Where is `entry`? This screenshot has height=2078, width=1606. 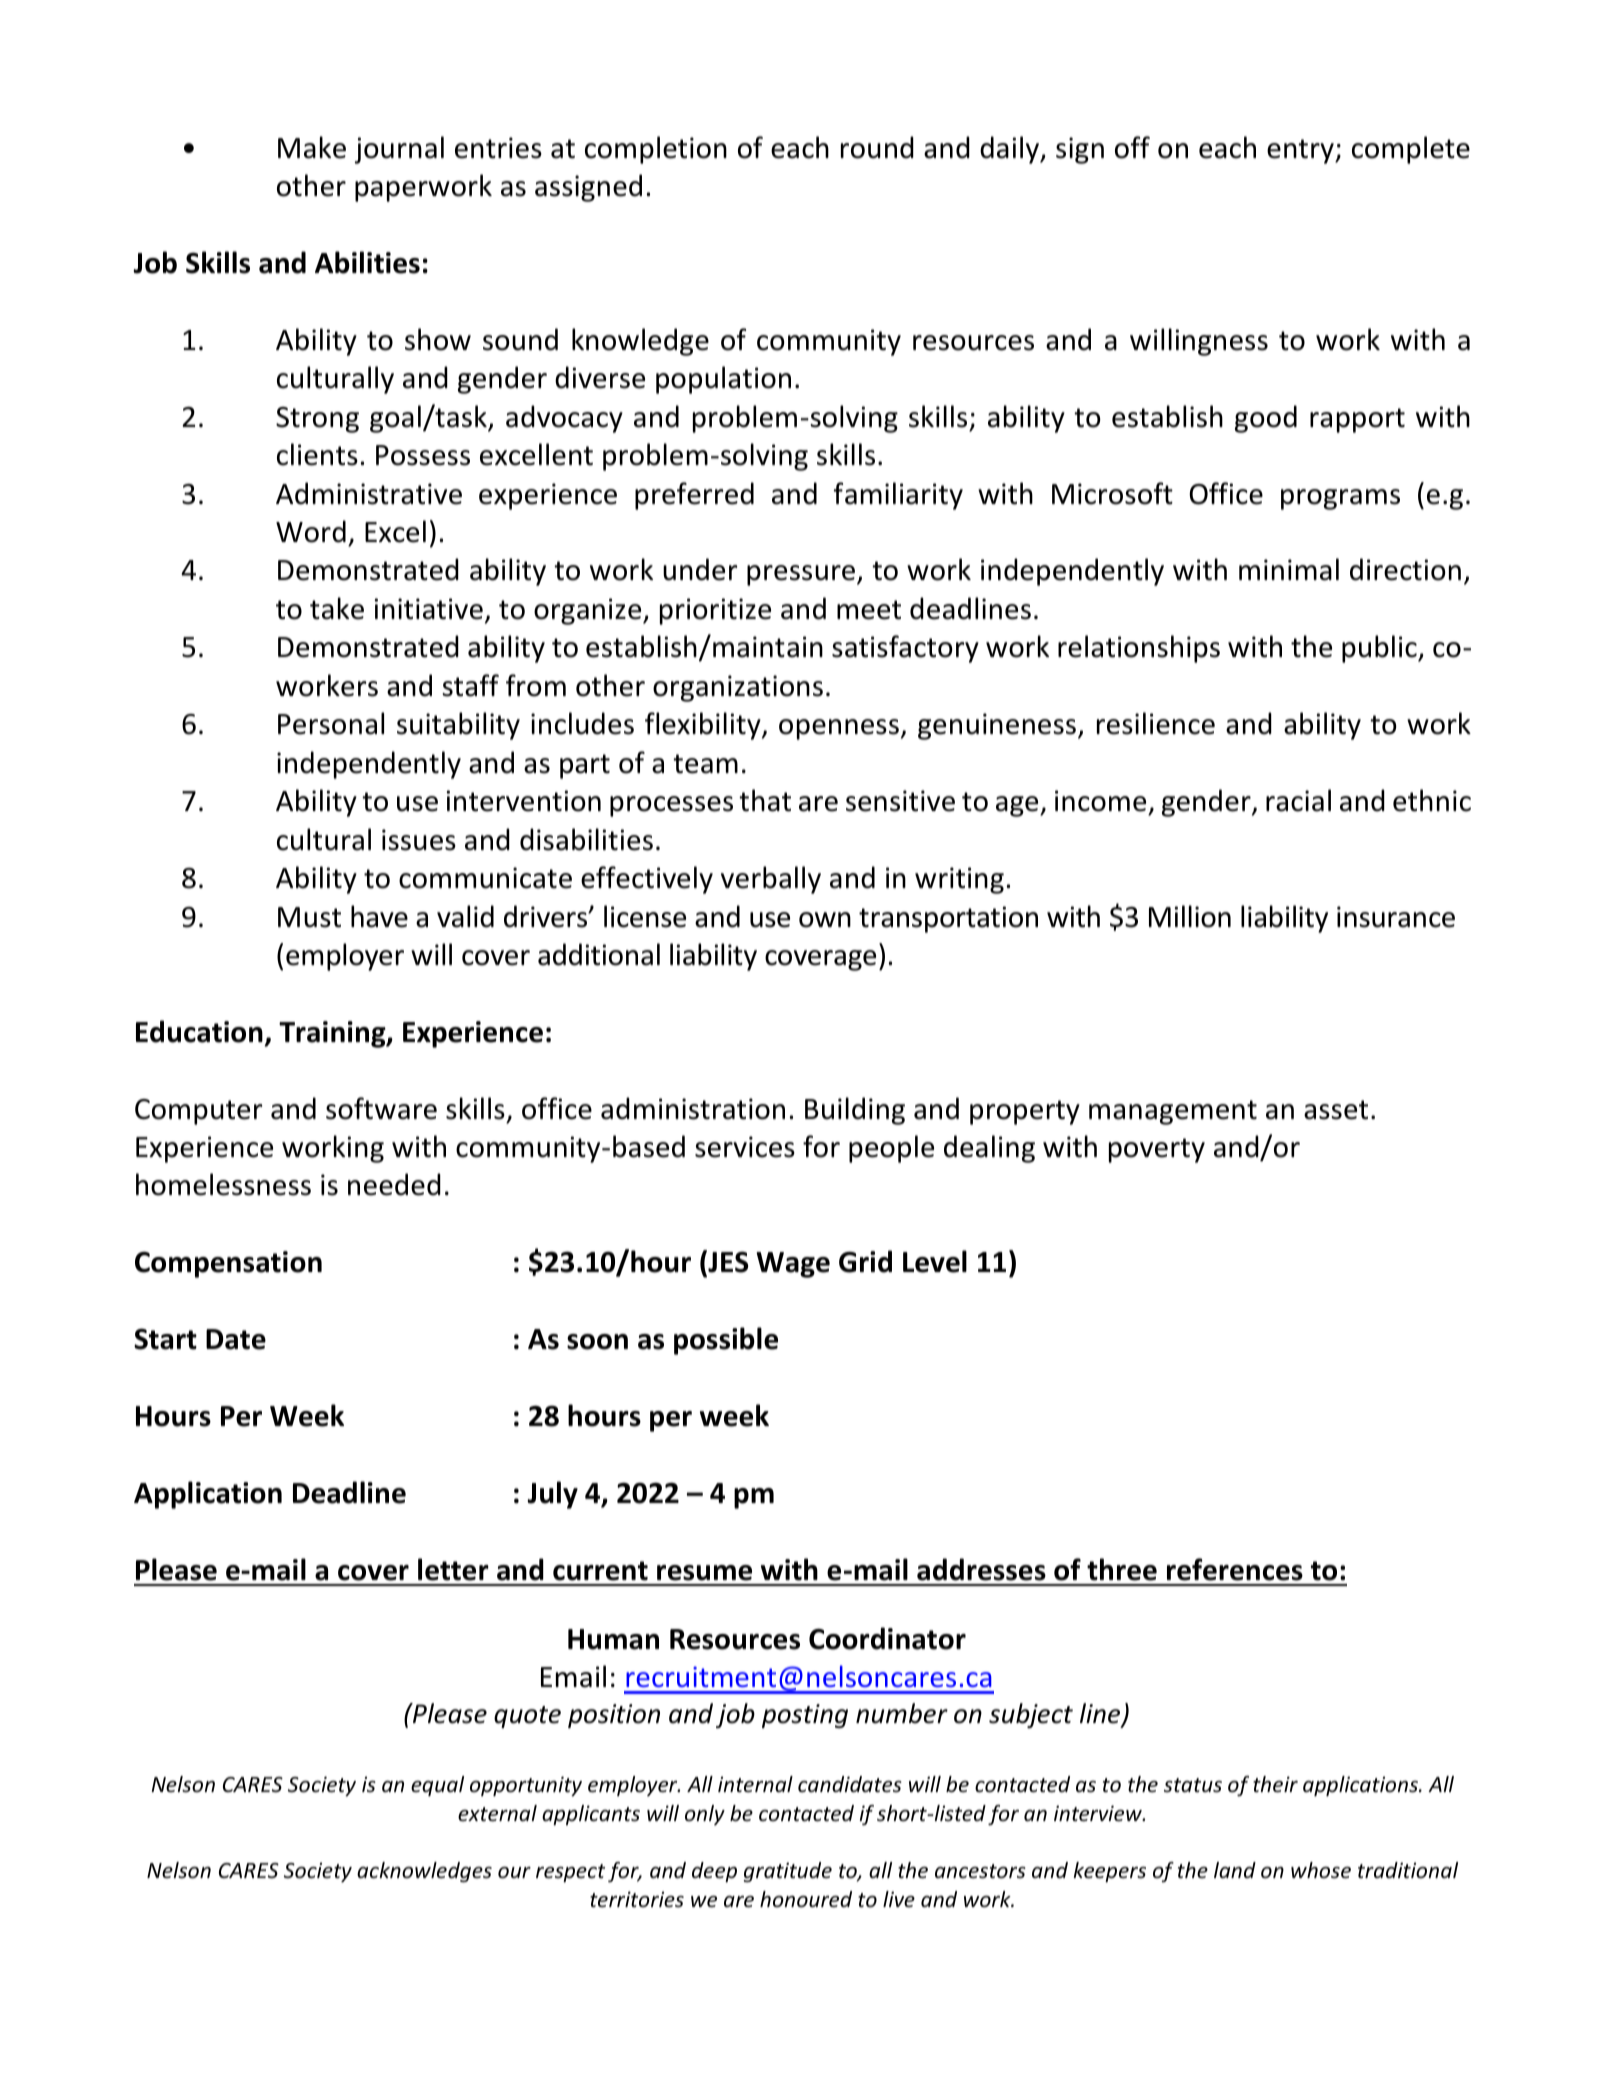 entry is located at coordinates (1301, 151).
